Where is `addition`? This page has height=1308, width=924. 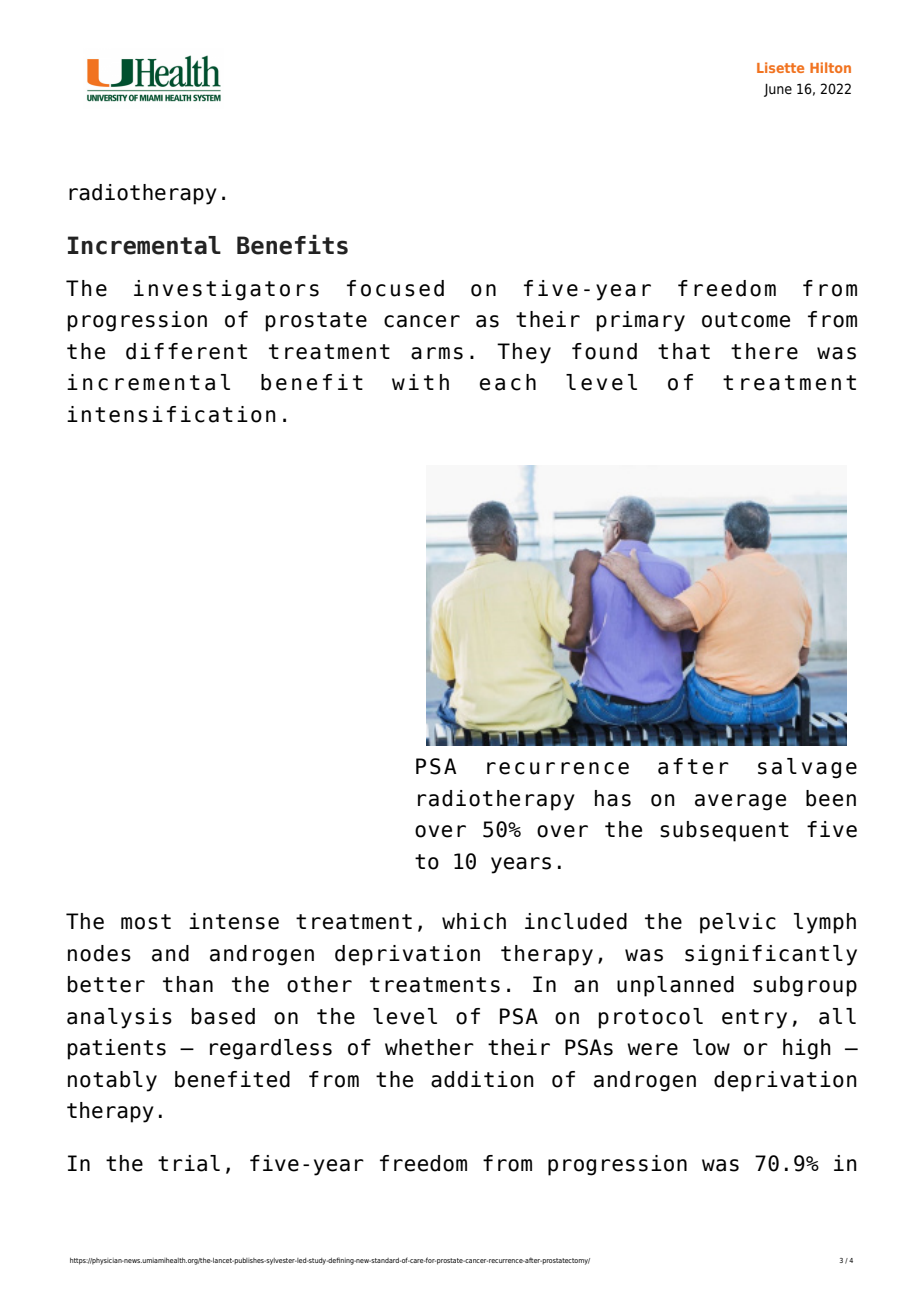
addition is located at coordinates (482, 1079).
